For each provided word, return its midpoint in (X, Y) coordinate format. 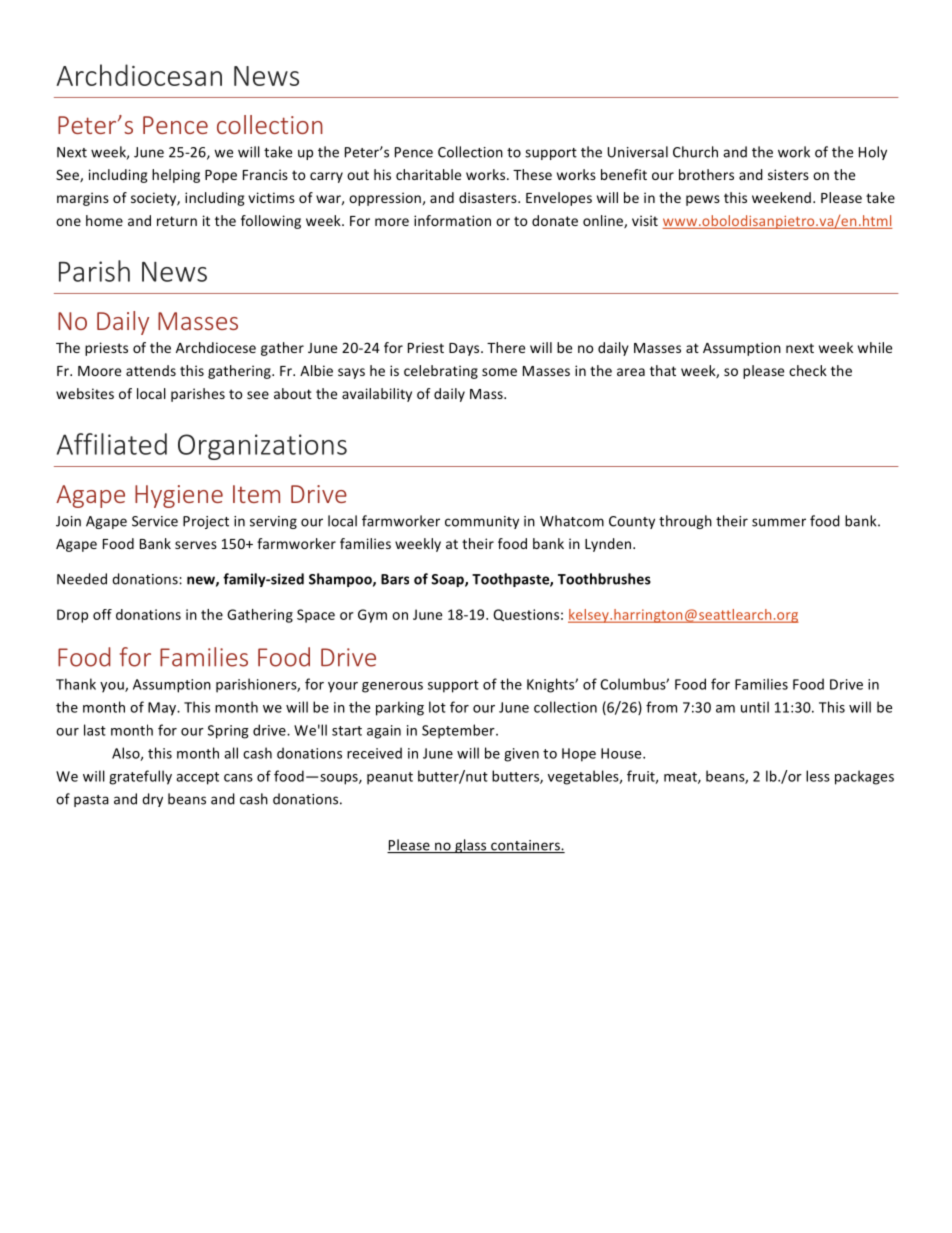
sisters (788, 174)
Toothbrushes (604, 579)
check (808, 370)
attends (151, 370)
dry (152, 800)
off (102, 614)
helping (176, 176)
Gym (372, 616)
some (499, 372)
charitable (428, 174)
